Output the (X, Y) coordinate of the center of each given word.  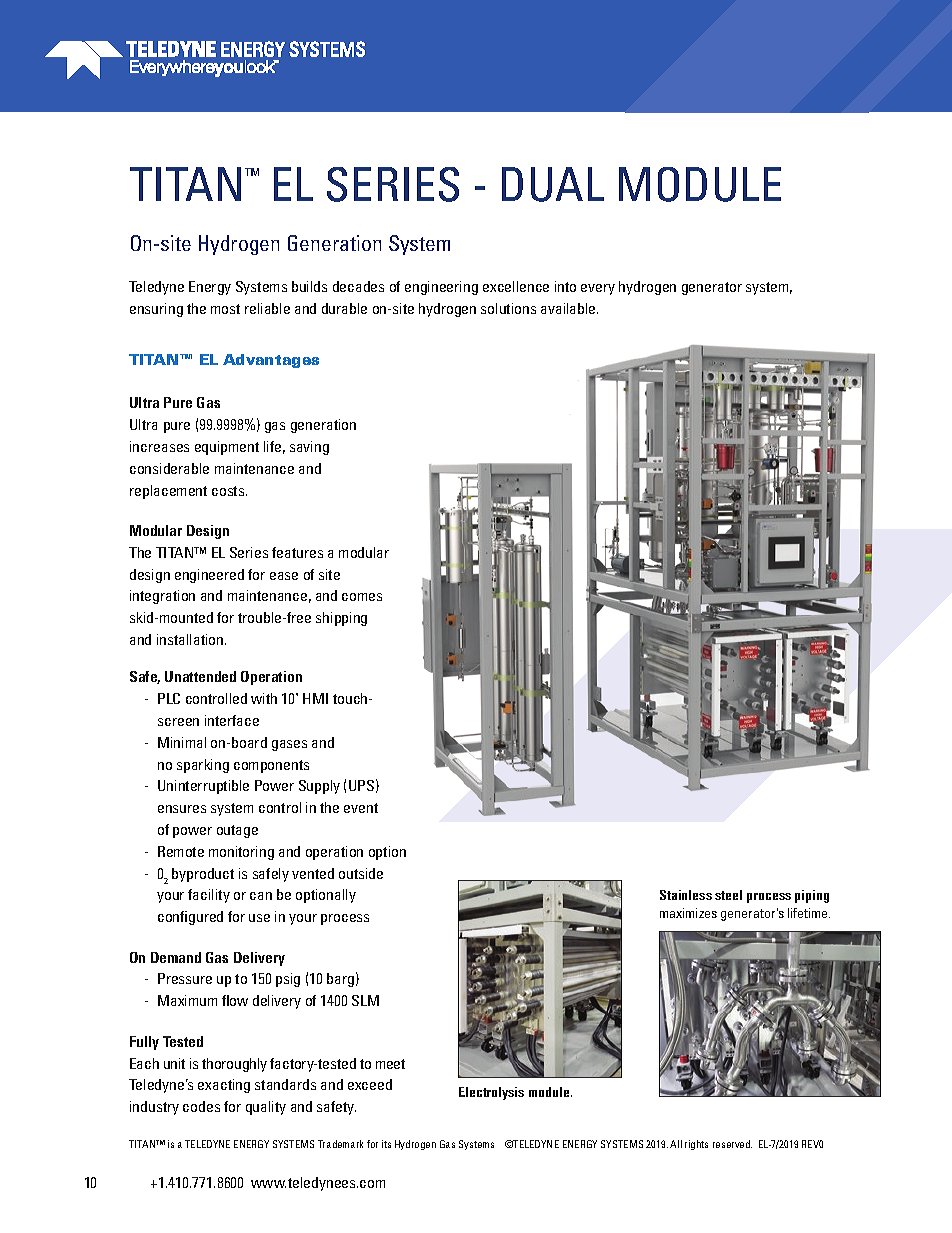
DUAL (553, 184)
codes (201, 1106)
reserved (732, 1144)
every (598, 289)
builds (309, 286)
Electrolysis (491, 1093)
